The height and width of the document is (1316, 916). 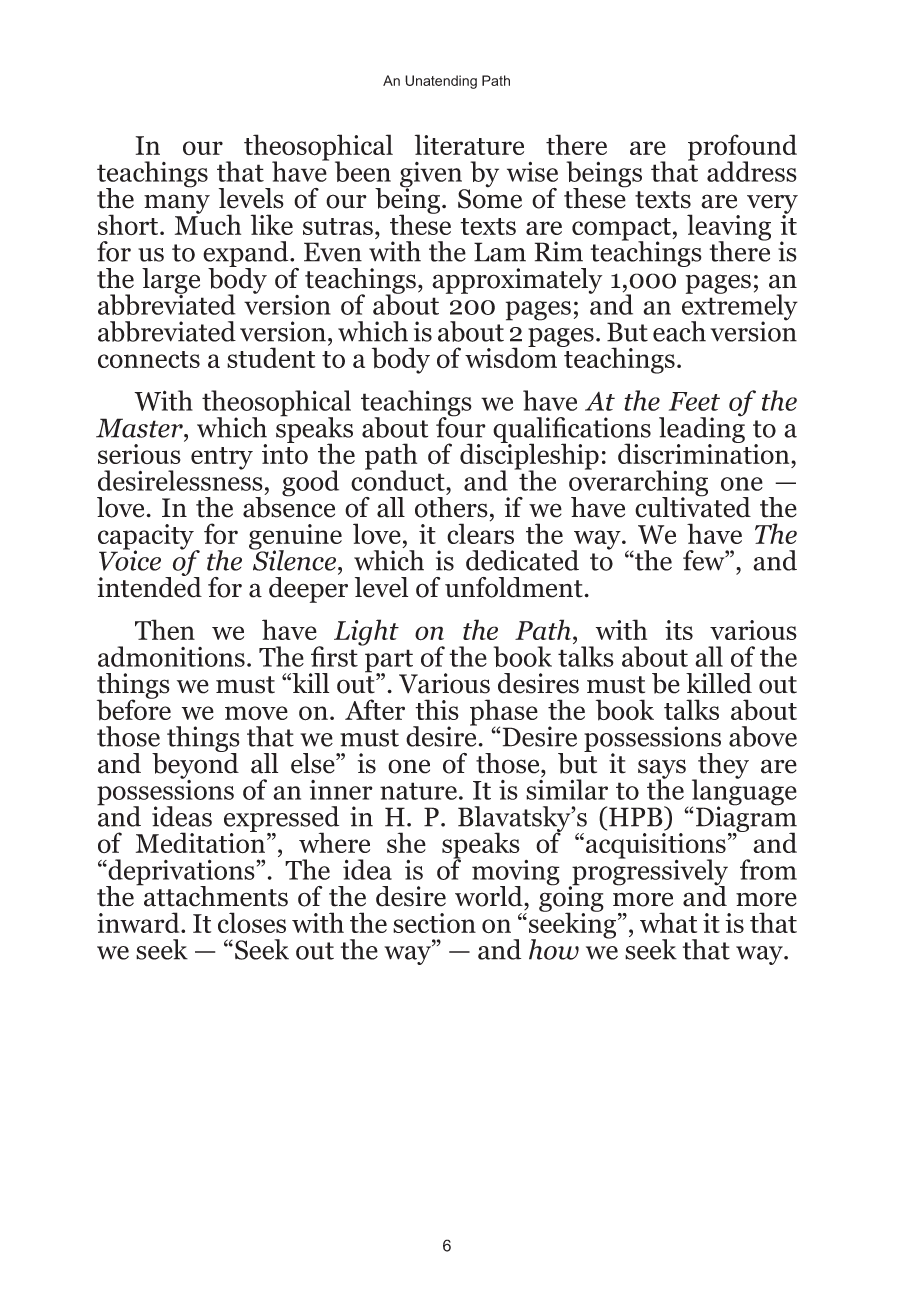 I want to click on address, so click(x=752, y=171).
